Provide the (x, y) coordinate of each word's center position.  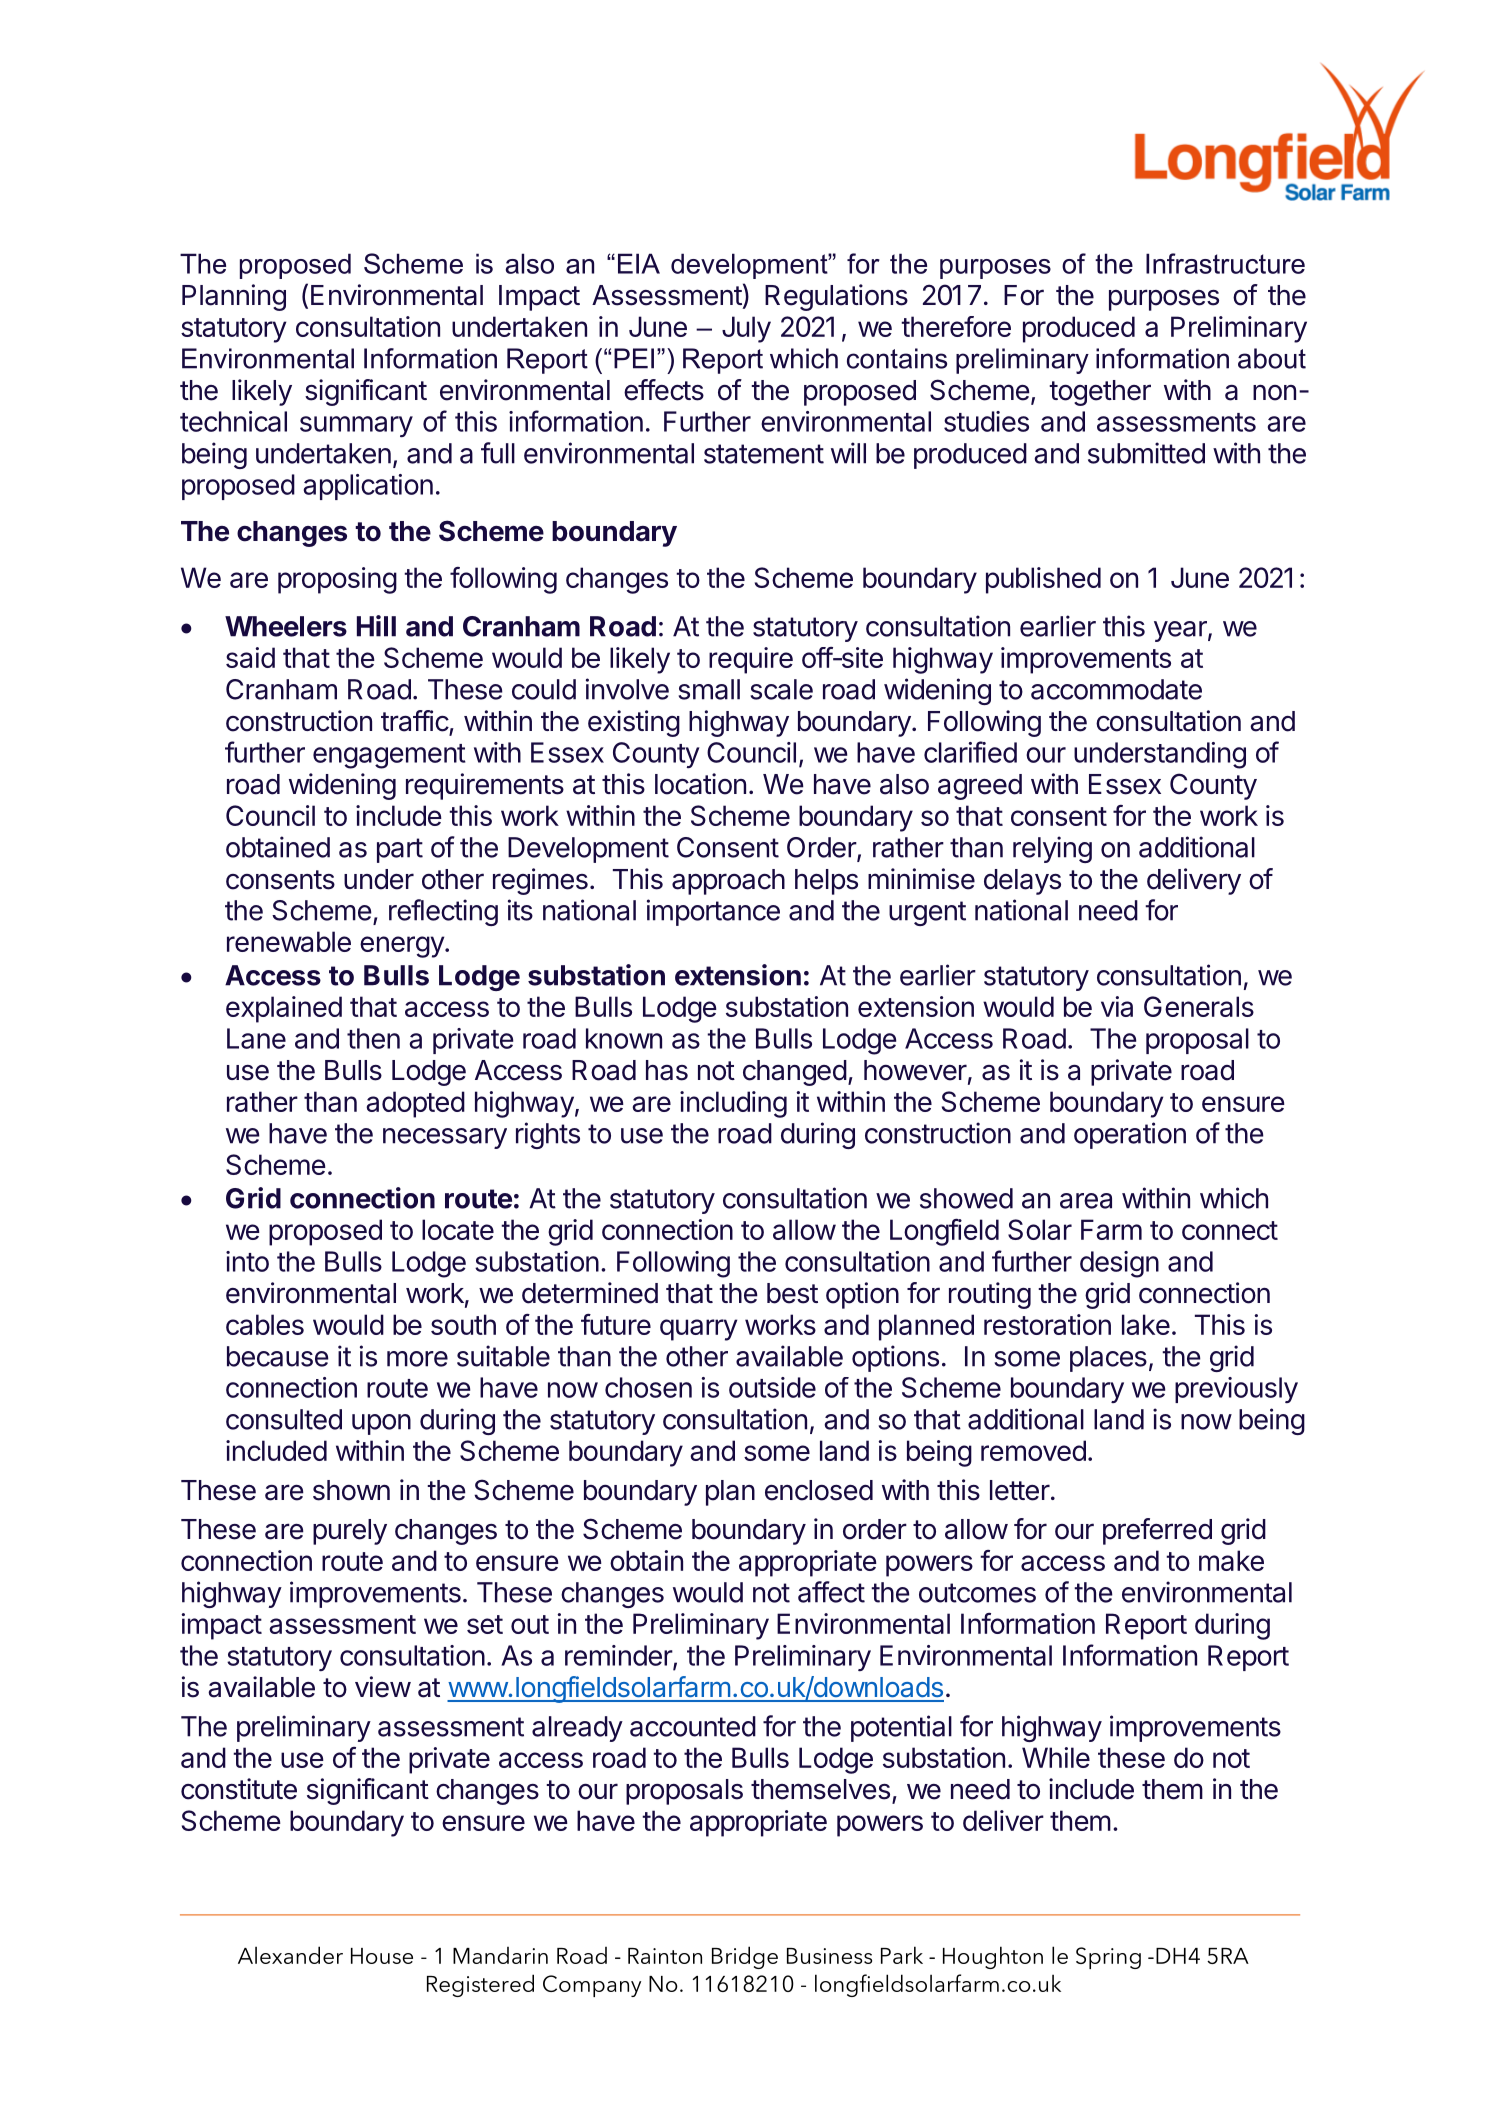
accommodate (1116, 689)
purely (350, 1532)
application (368, 487)
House (382, 1956)
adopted (415, 1104)
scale (781, 689)
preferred (1157, 1531)
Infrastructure (1225, 263)
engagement (389, 756)
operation (1130, 1135)
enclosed (819, 1490)
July (746, 329)
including (733, 1104)
